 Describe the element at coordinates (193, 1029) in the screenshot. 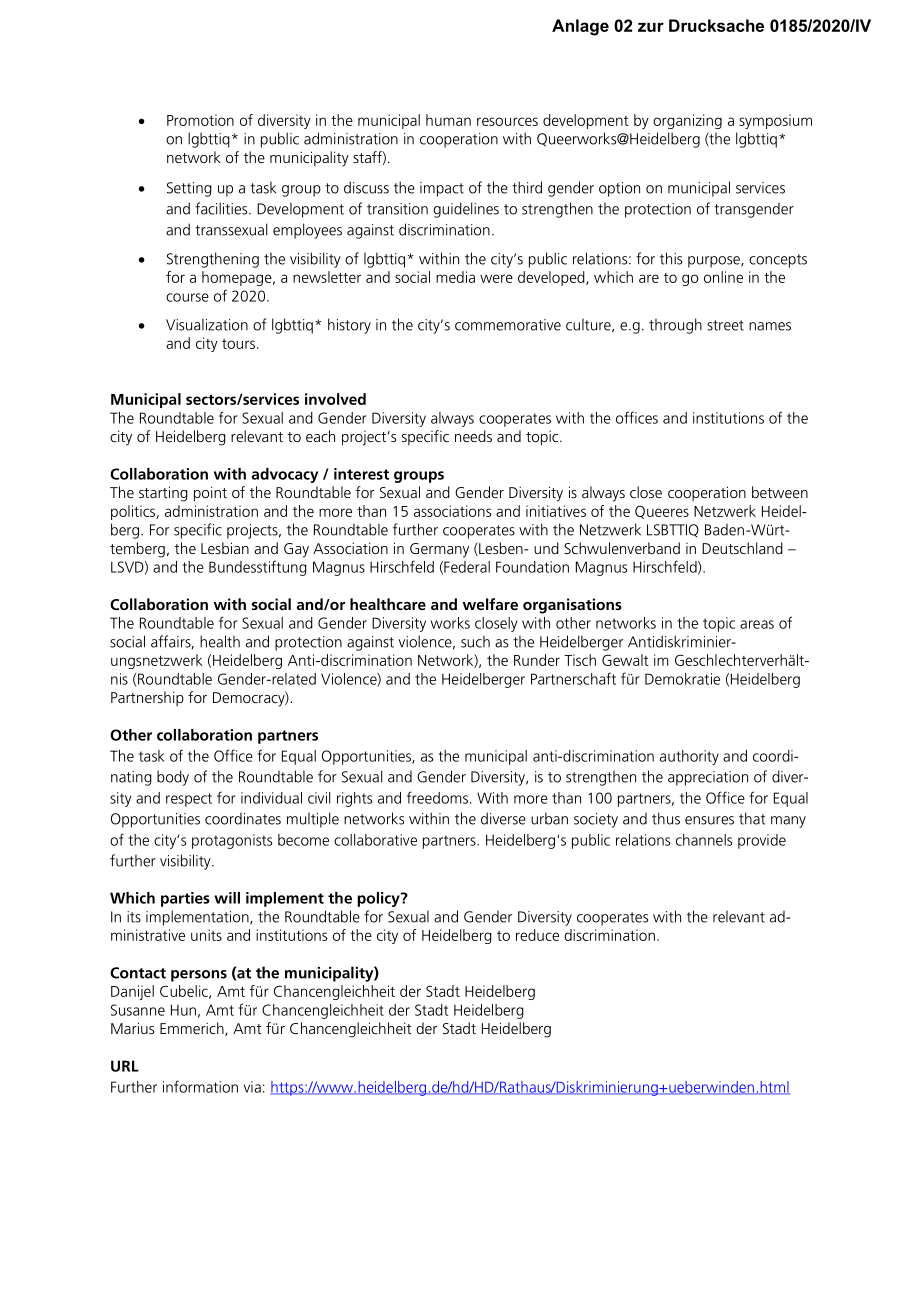

I see `Emmerich` at that location.
